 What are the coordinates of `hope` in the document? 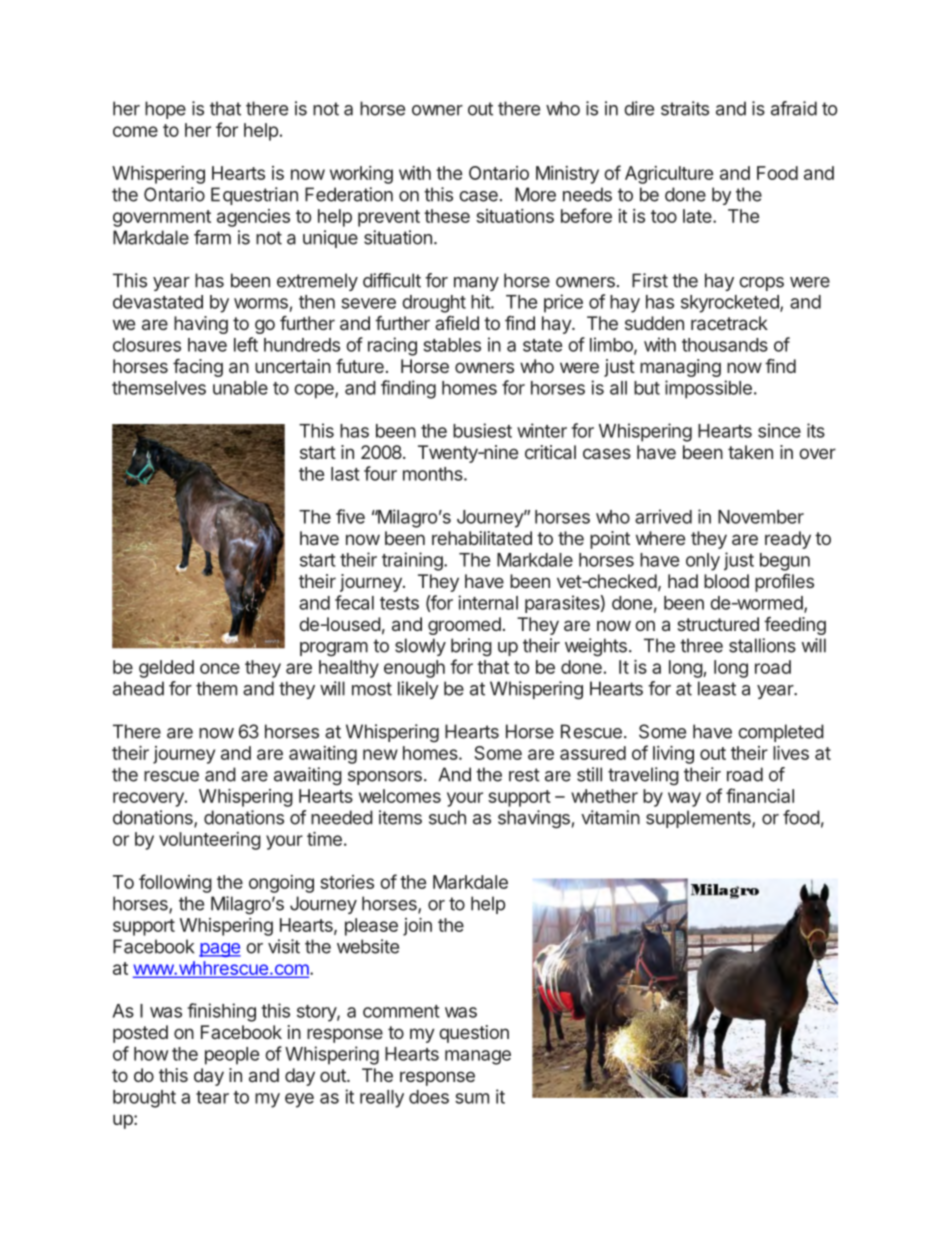 It's located at (165, 110).
